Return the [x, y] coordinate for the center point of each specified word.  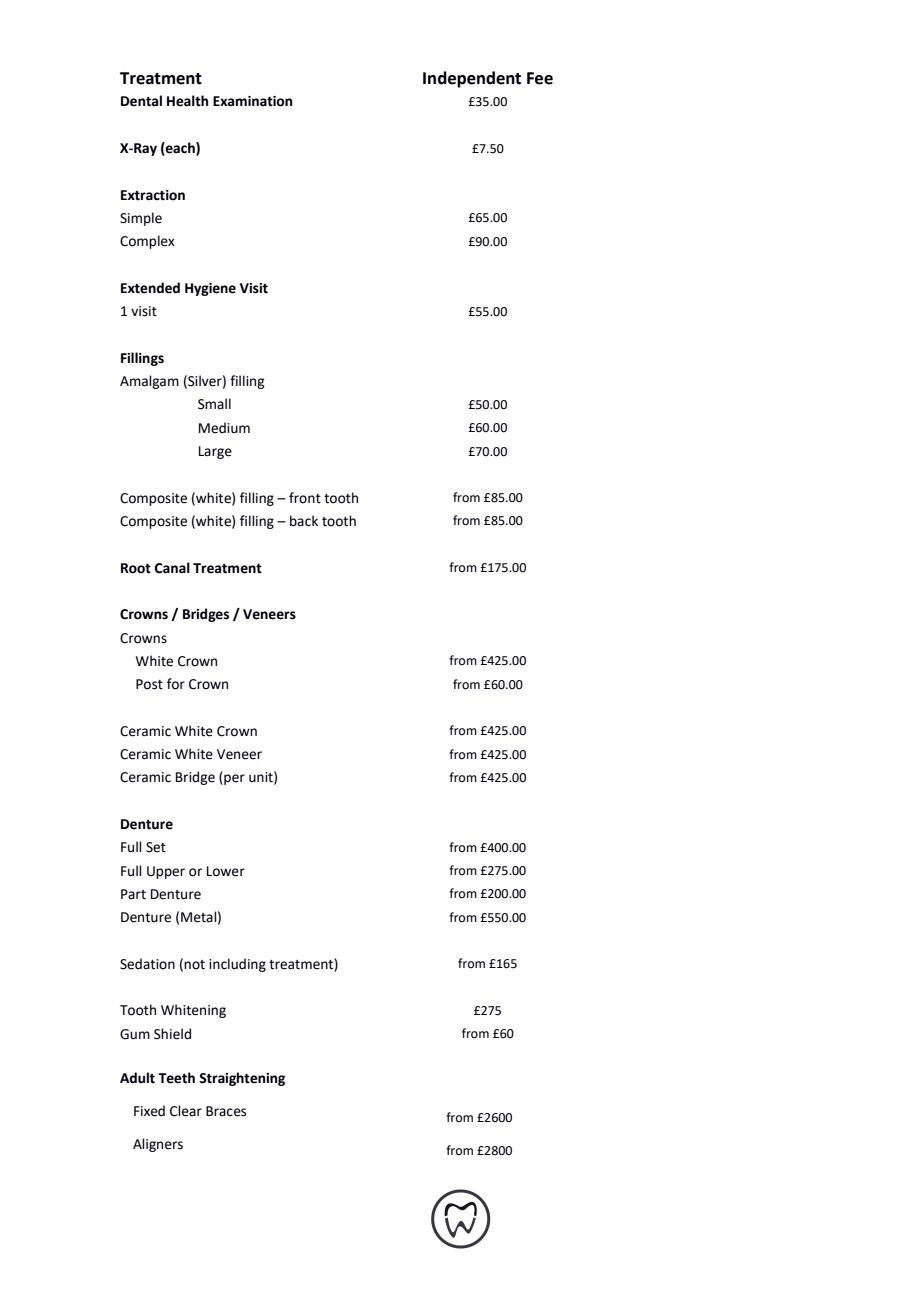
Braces [226, 1111]
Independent [472, 79]
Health [187, 101]
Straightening [242, 1079]
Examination [252, 101]
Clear [186, 1111]
